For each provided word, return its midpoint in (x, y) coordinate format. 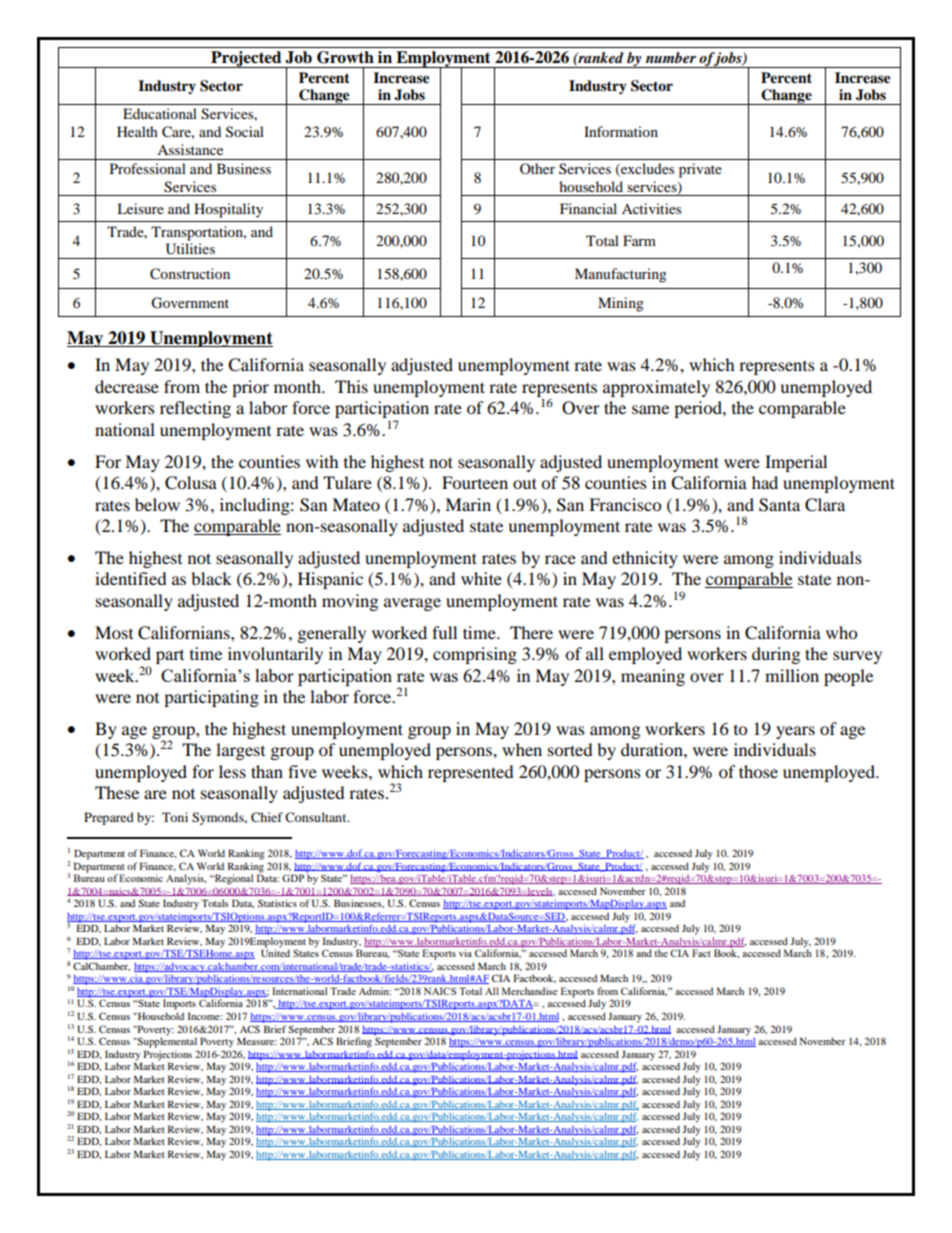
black (211, 578)
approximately (656, 388)
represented (471, 773)
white (481, 578)
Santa (779, 505)
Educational (160, 113)
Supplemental (166, 1041)
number (671, 57)
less (232, 771)
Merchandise (529, 991)
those (758, 771)
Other (537, 168)
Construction (190, 274)
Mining (621, 304)
